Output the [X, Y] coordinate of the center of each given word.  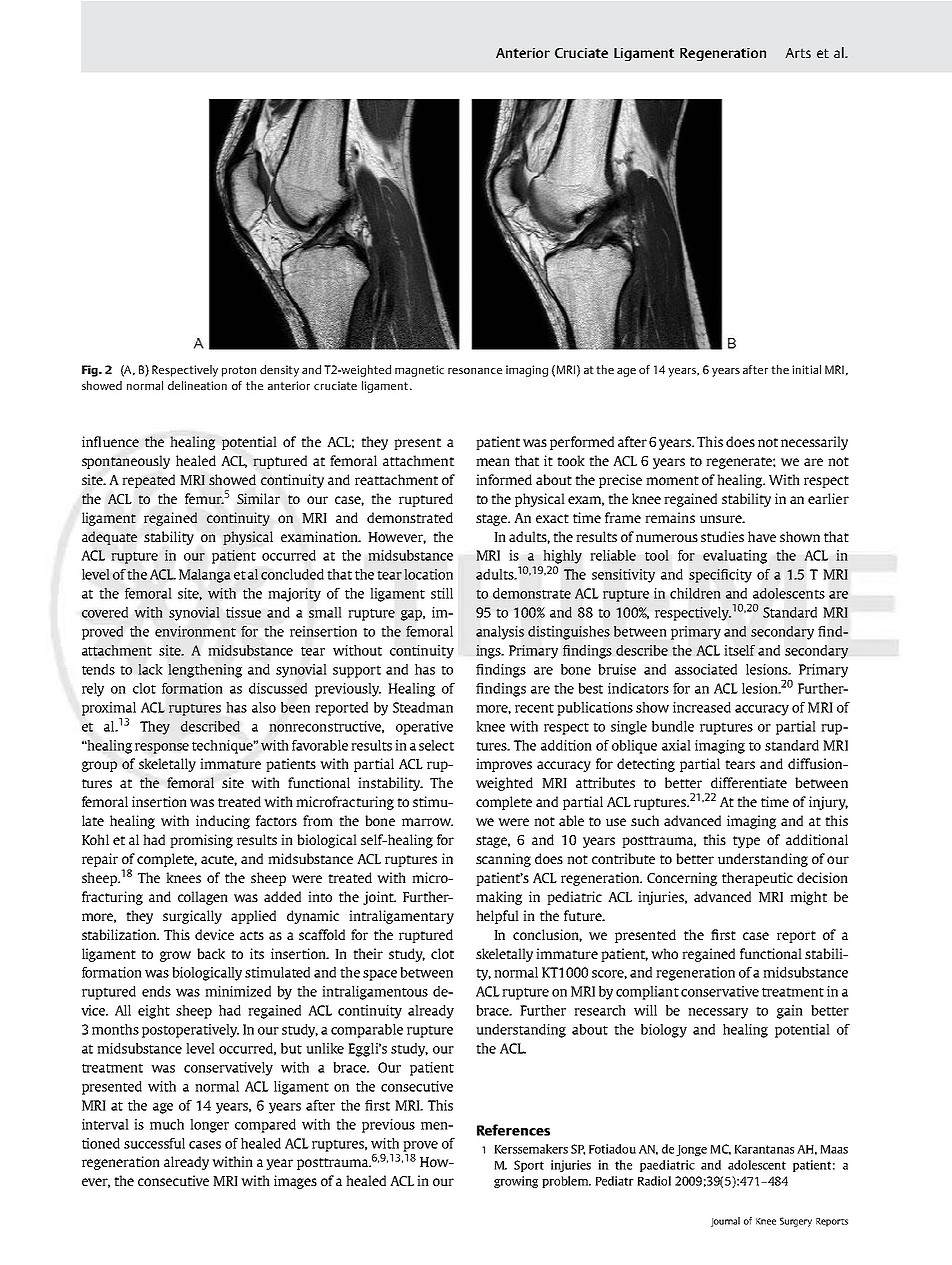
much [167, 1124]
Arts [798, 53]
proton [239, 371]
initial [806, 369]
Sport [529, 1166]
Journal [725, 1222]
